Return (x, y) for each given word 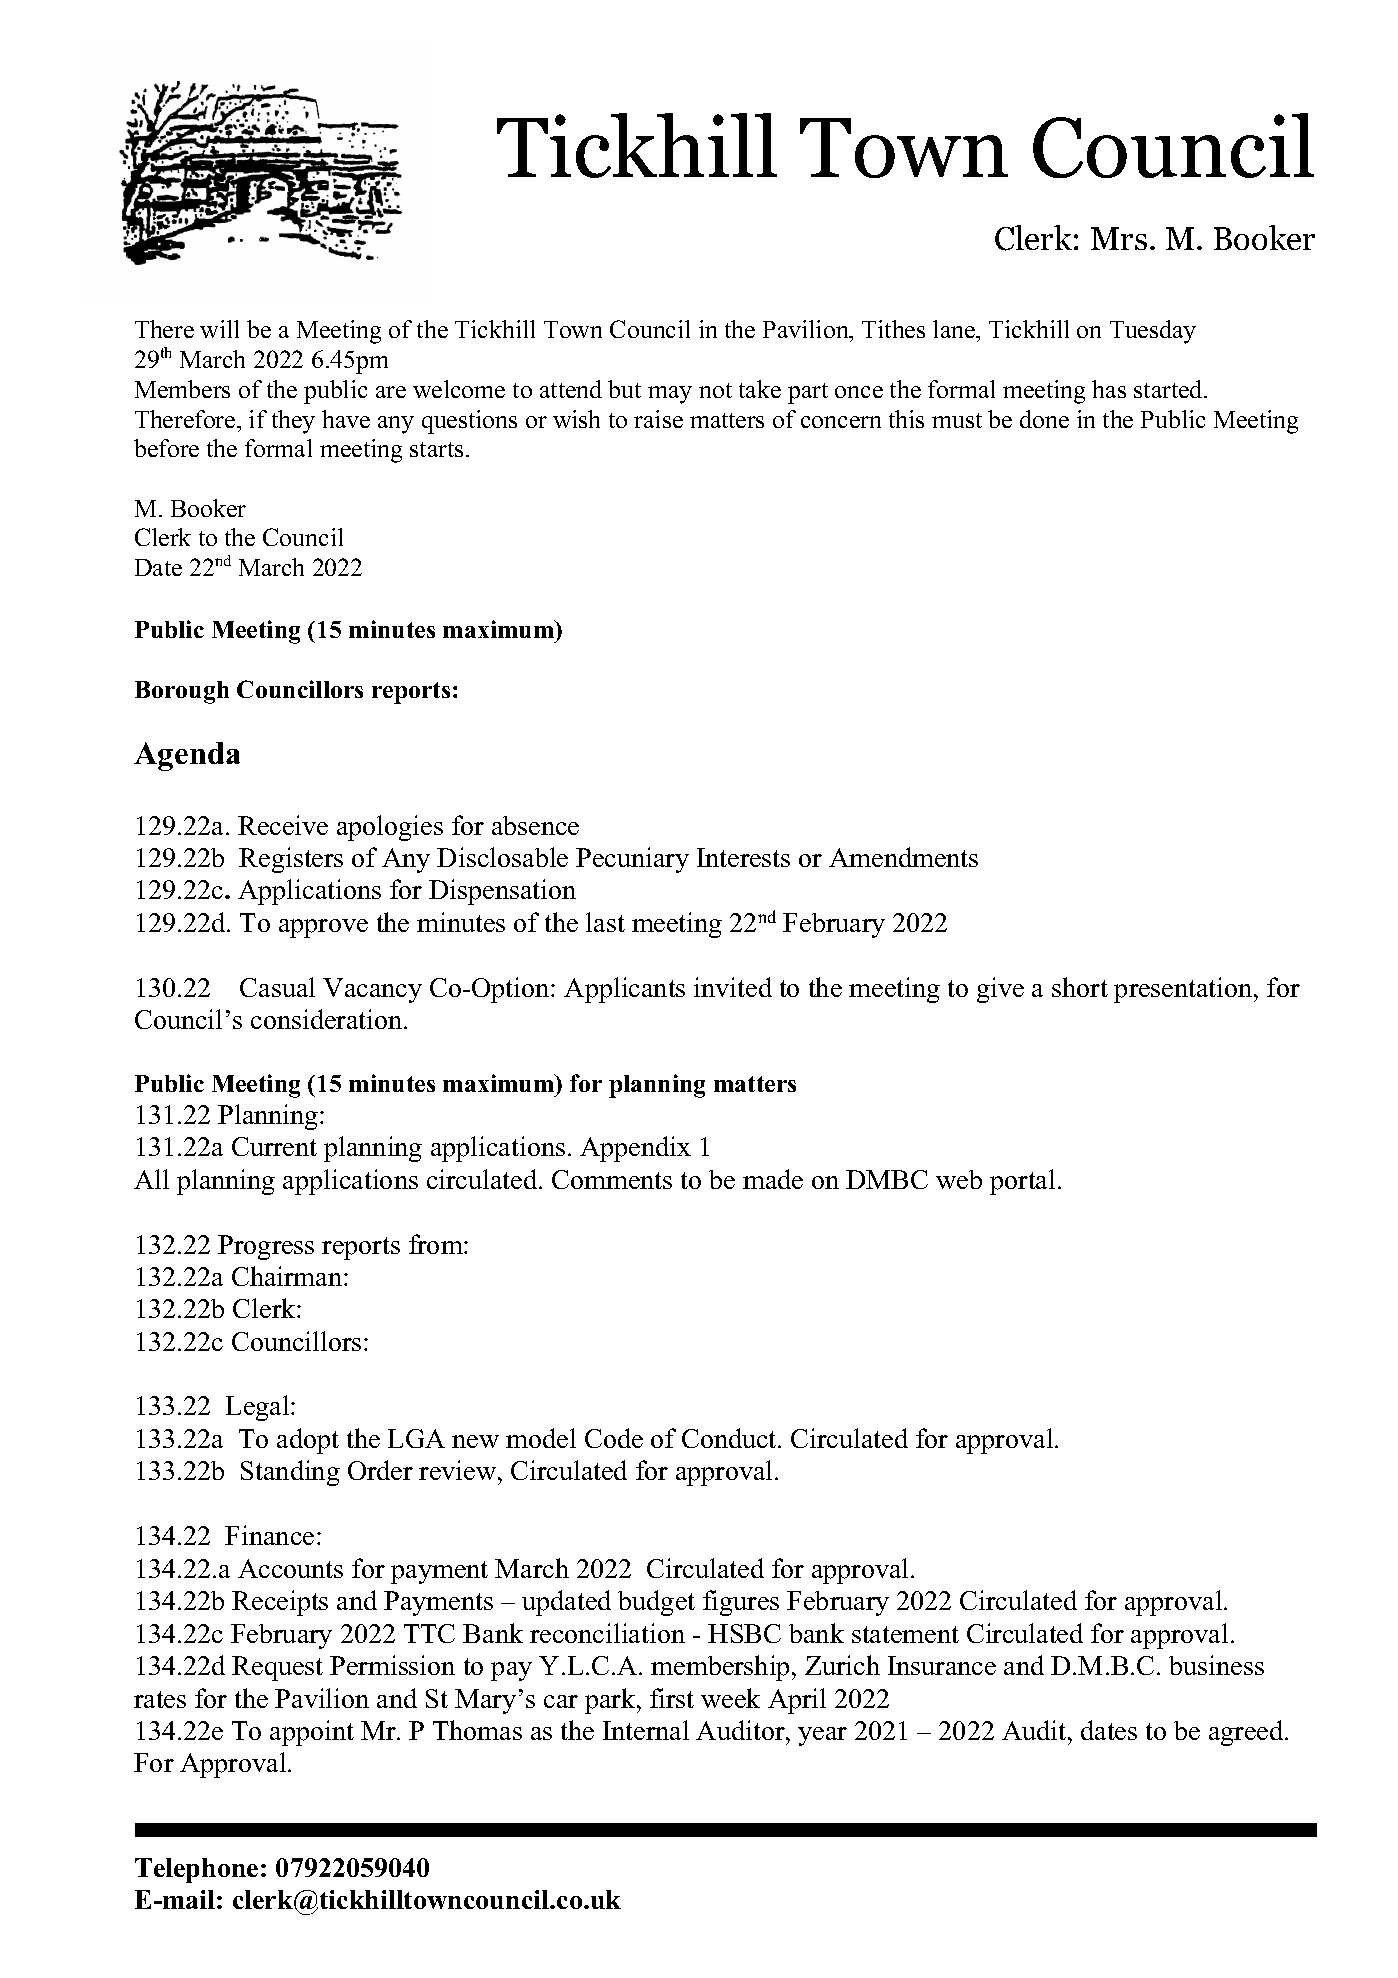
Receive (283, 825)
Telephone (196, 1870)
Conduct (730, 1438)
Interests (743, 857)
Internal (646, 1730)
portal (1022, 1182)
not (715, 390)
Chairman (288, 1276)
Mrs (1119, 238)
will (219, 329)
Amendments (903, 857)
